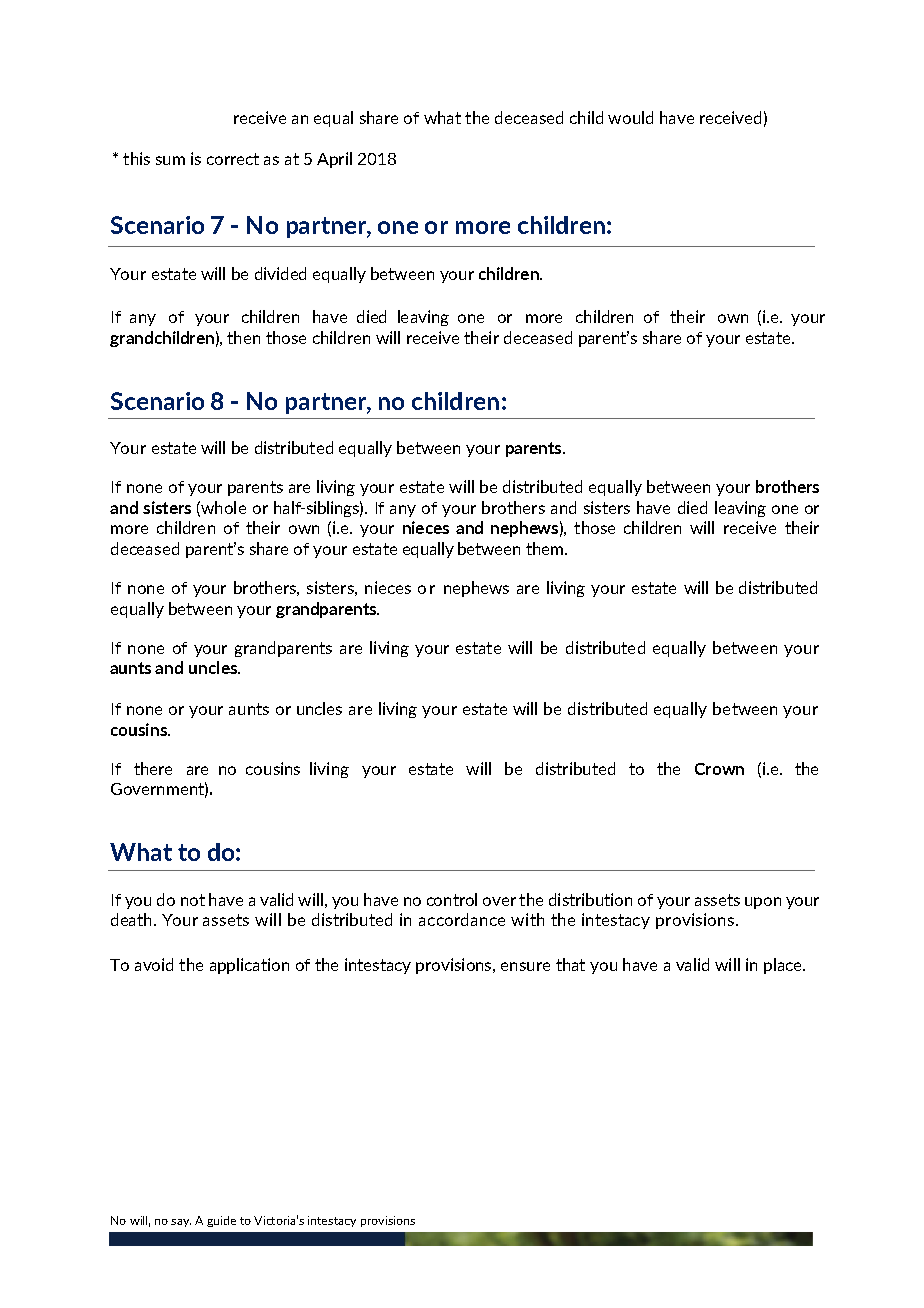 The image size is (924, 1308). What do you see at coordinates (719, 769) in the screenshot?
I see `Crown` at bounding box center [719, 769].
